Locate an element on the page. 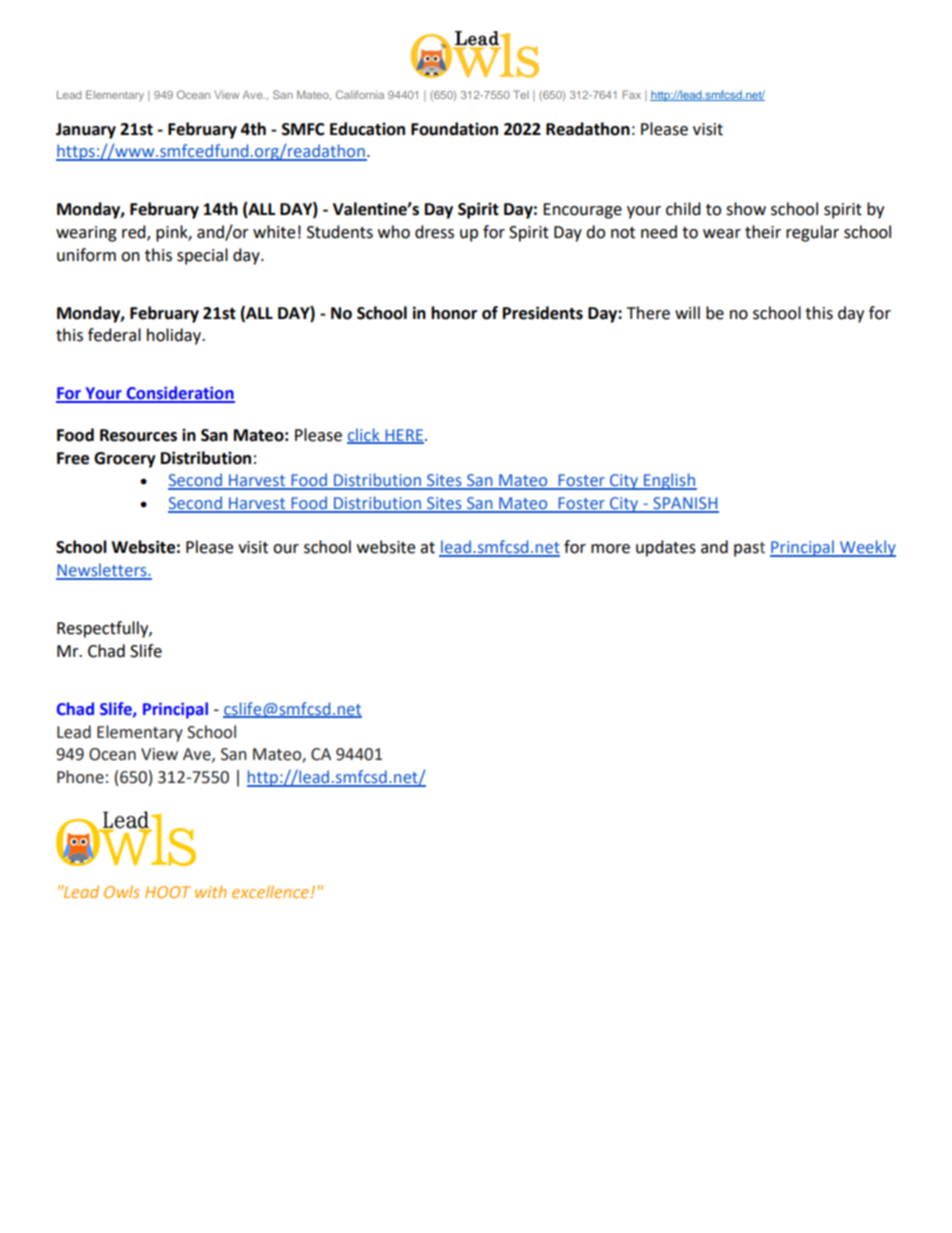 This page has width=952, height=1233. click is located at coordinates (364, 435).
